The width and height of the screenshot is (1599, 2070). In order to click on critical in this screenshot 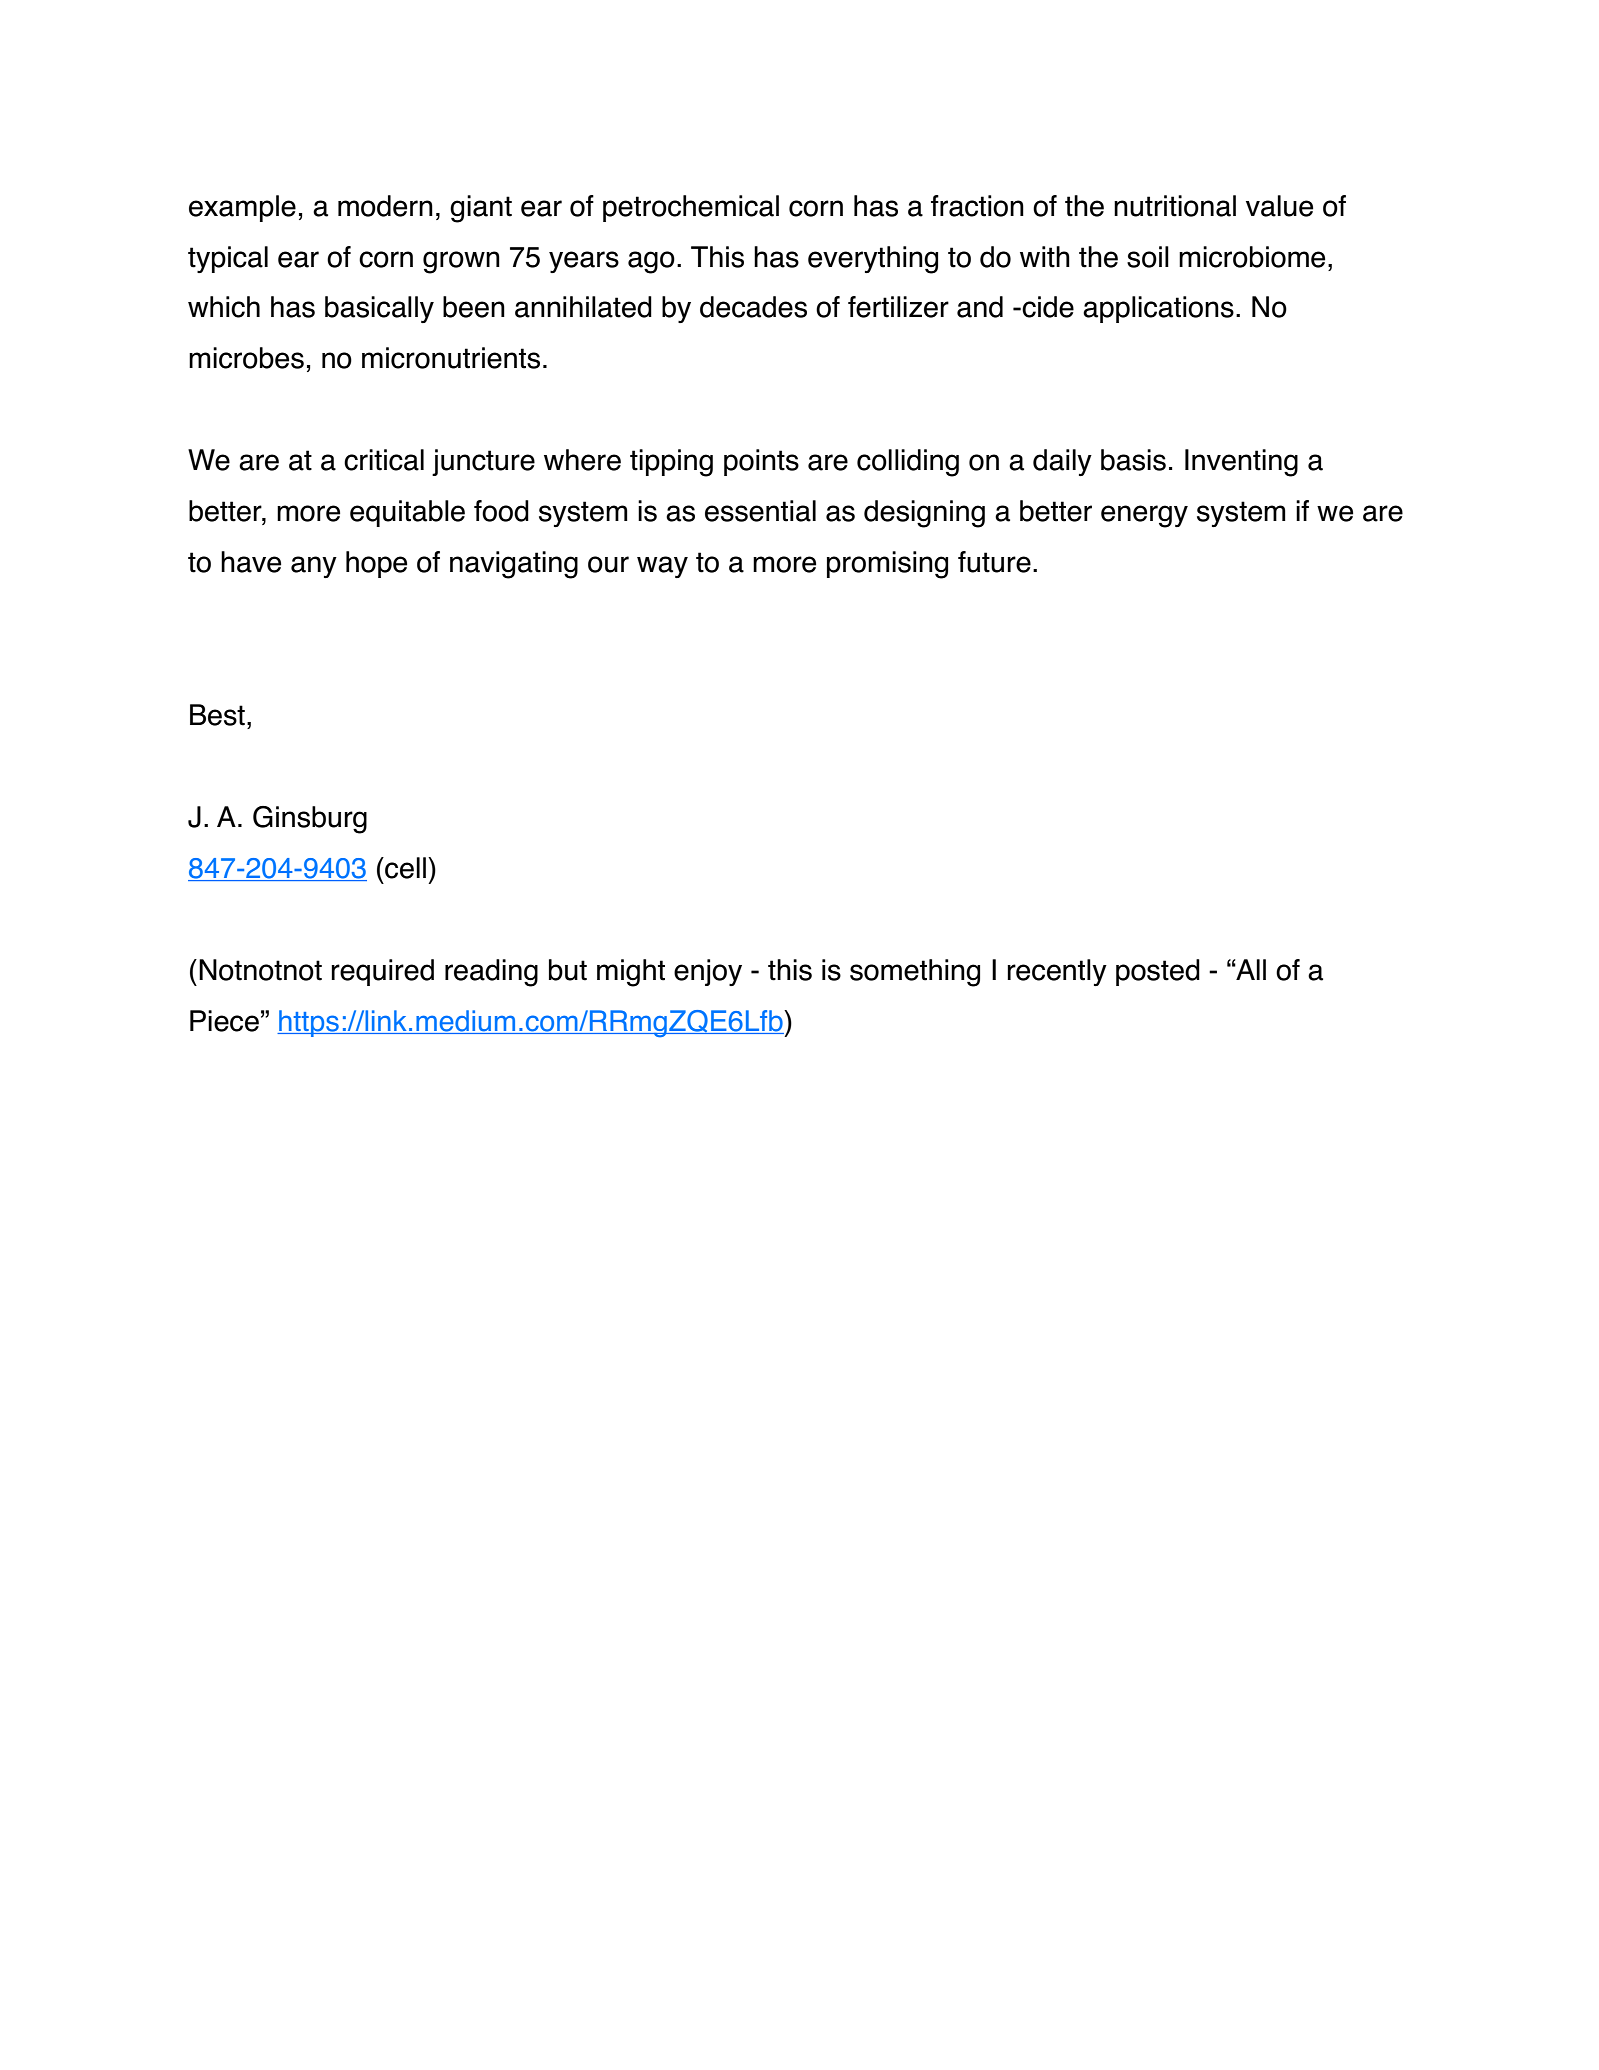, I will do `click(384, 460)`.
